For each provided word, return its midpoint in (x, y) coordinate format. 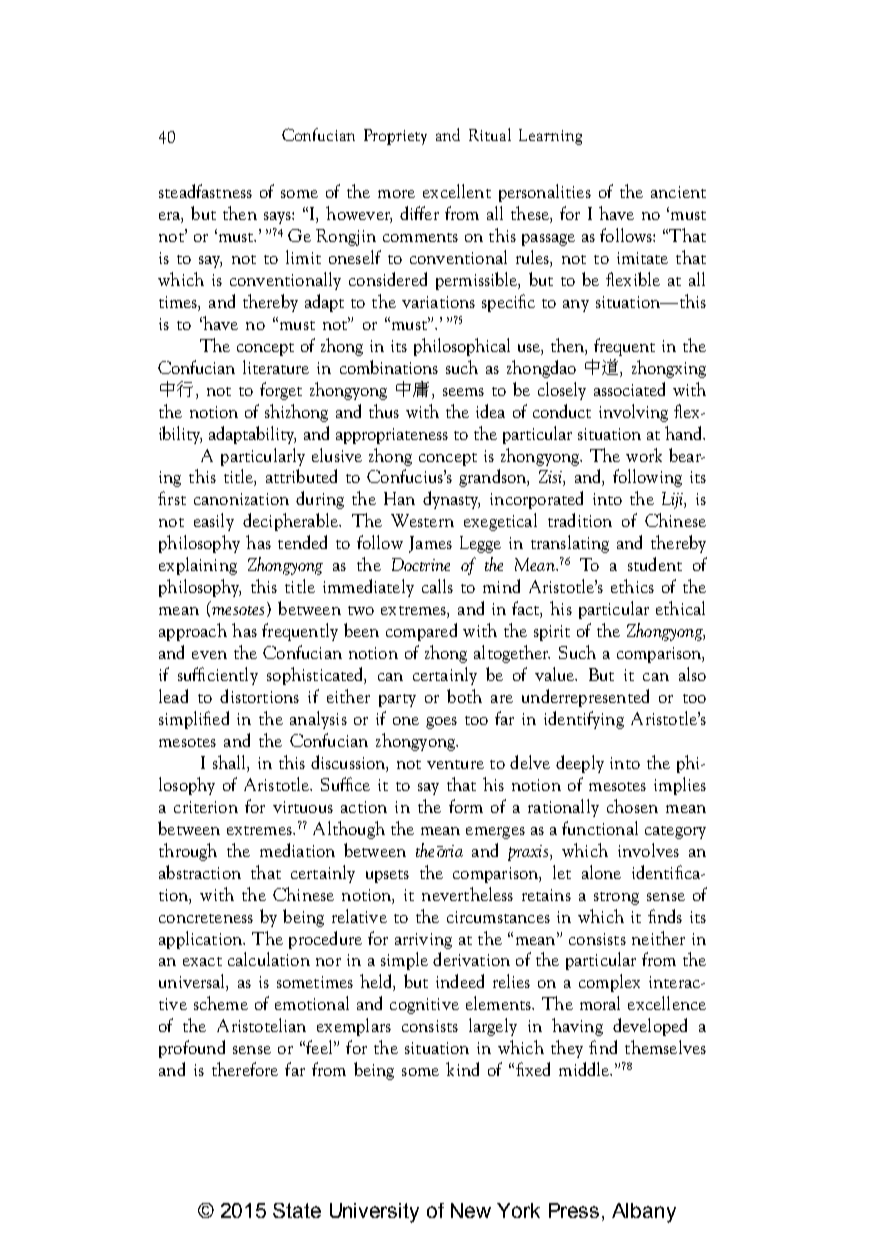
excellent (457, 191)
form (466, 806)
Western (422, 520)
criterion (206, 807)
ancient (678, 192)
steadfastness (205, 191)
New (471, 1210)
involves (648, 850)
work (644, 455)
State (297, 1210)
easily (214, 522)
